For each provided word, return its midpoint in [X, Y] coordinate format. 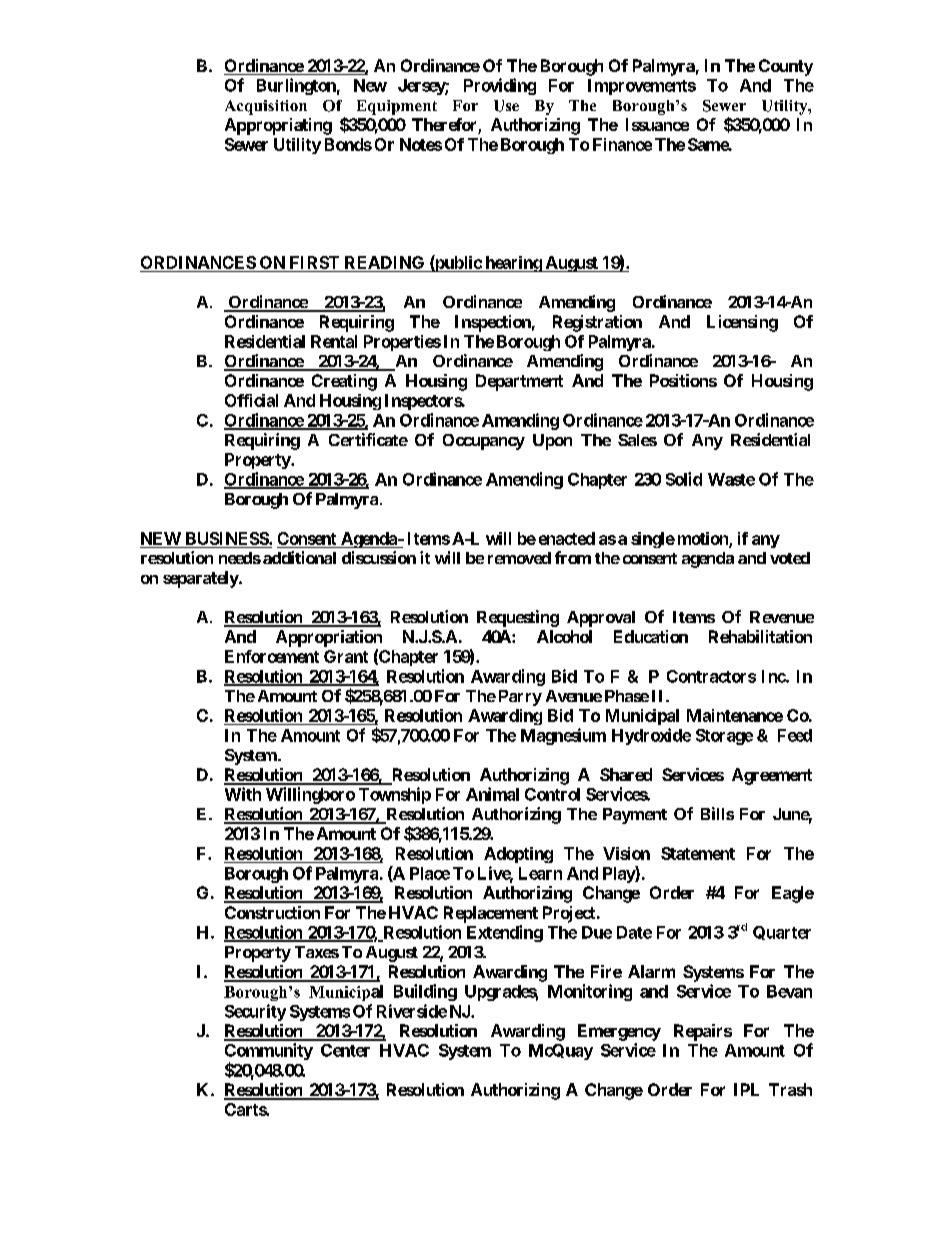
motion [704, 539]
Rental [334, 341]
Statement [698, 853]
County [786, 67]
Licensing [742, 323]
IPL [746, 1089]
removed [519, 558]
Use [506, 106]
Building [425, 992]
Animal [492, 794]
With [243, 794]
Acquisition [266, 107]
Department [519, 382]
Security [255, 1012]
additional [299, 557]
